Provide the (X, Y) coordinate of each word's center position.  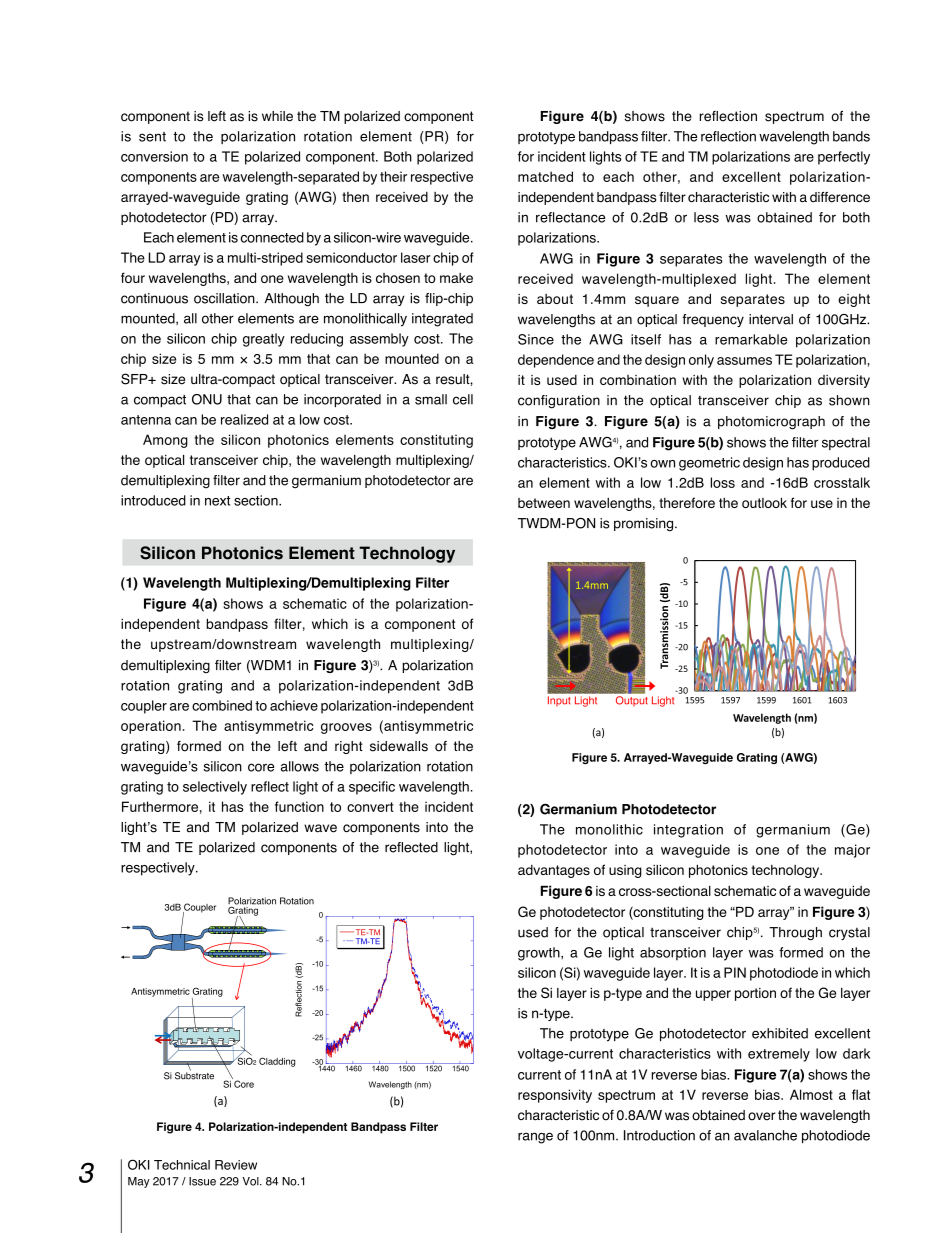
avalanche (765, 1135)
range (535, 1138)
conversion (154, 156)
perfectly (844, 158)
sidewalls (399, 746)
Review (236, 1165)
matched (545, 176)
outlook (764, 503)
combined (222, 705)
